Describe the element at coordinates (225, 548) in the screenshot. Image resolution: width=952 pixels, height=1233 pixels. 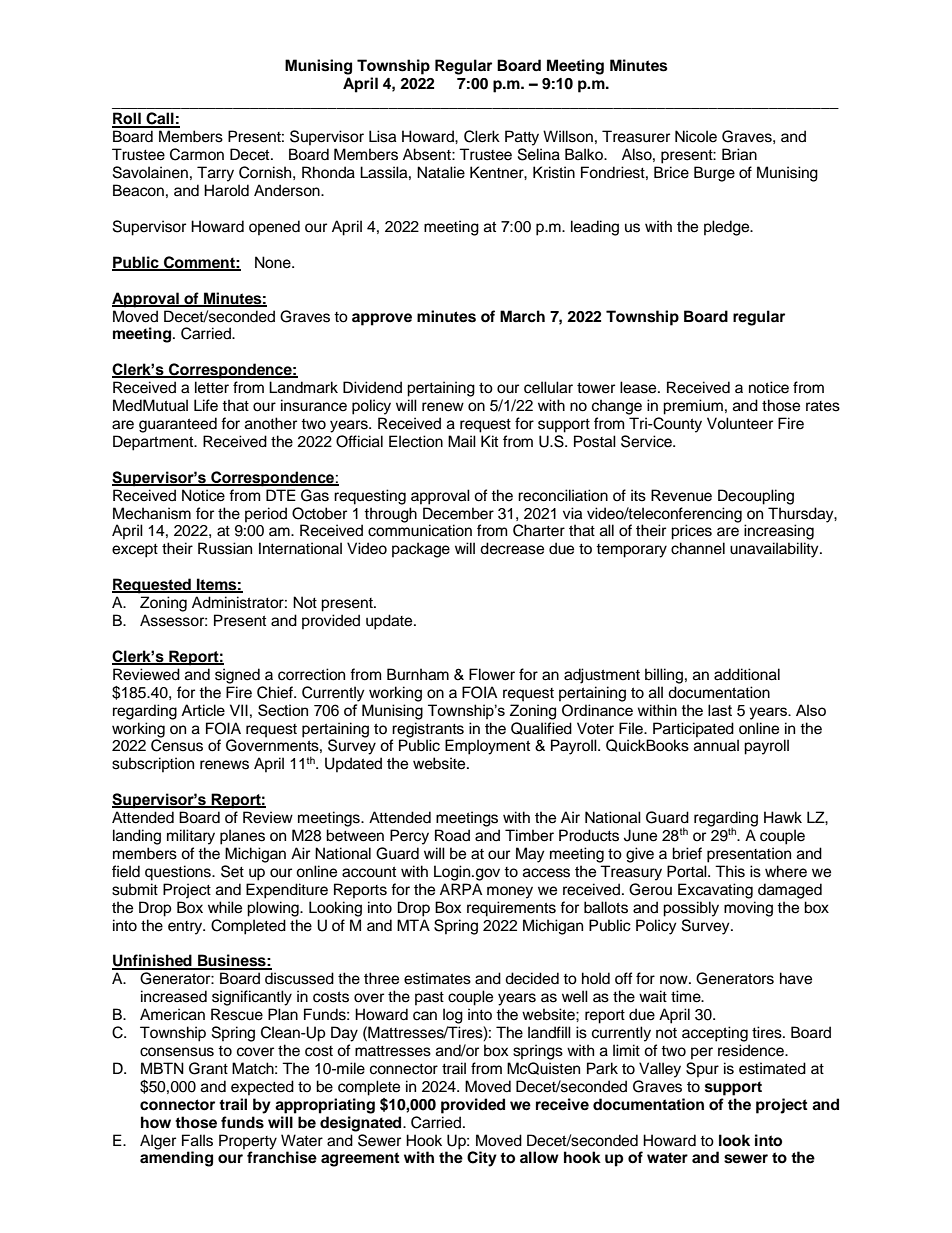
I see `Russian` at that location.
